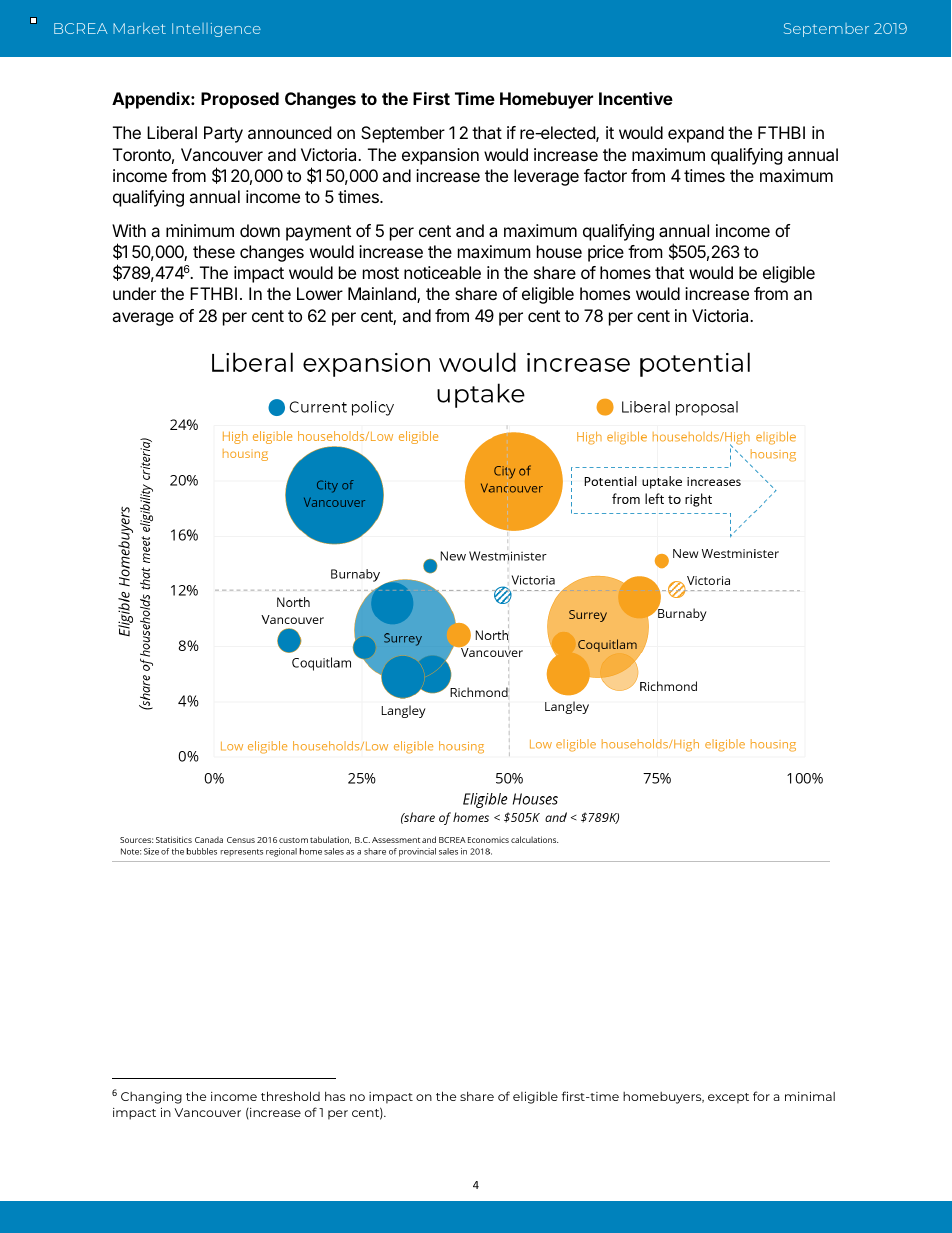 Image resolution: width=952 pixels, height=1233 pixels. Describe the element at coordinates (143, 319) in the image. I see `average` at that location.
